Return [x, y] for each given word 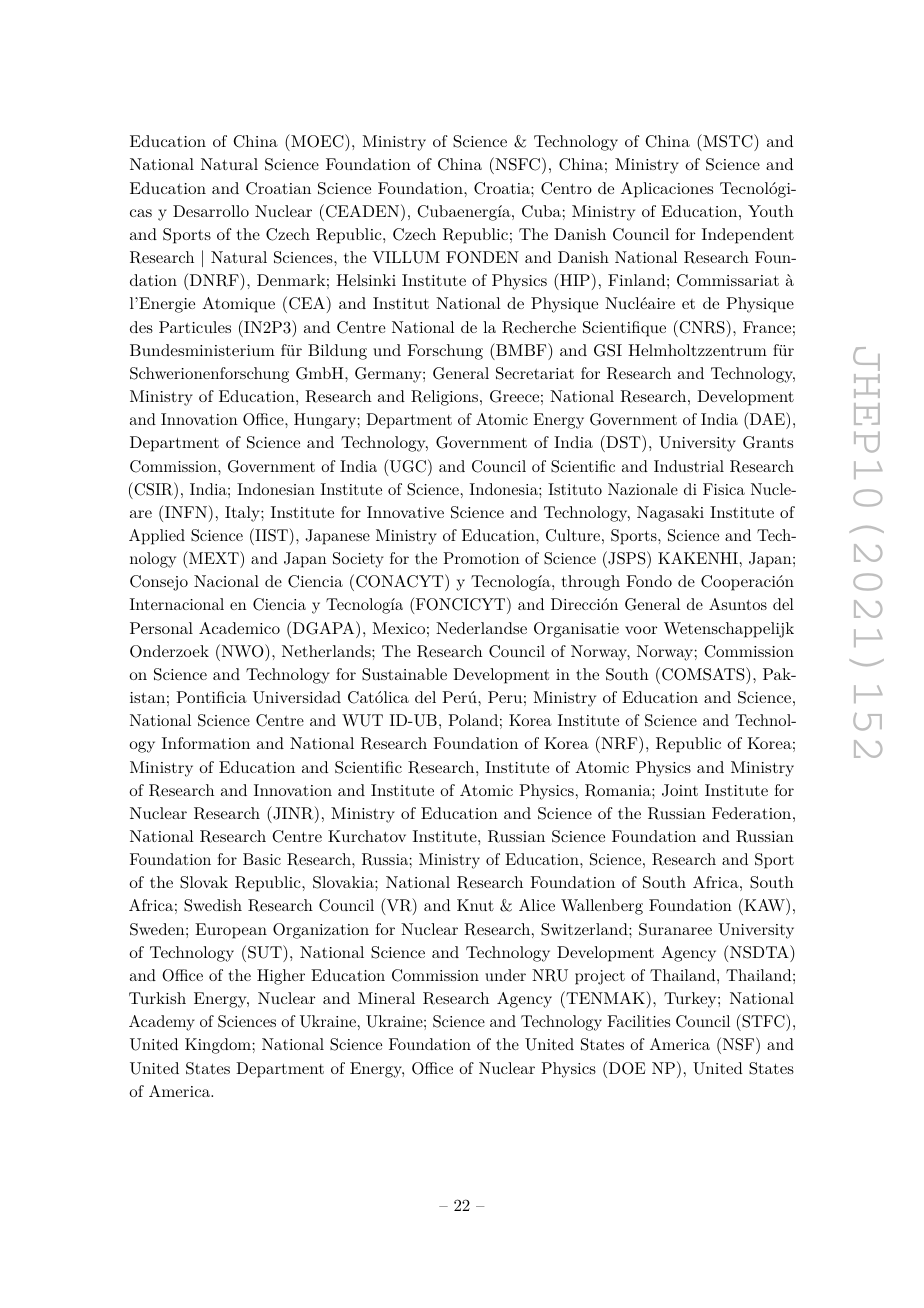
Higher [281, 977]
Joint [680, 790]
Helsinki [366, 280]
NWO [242, 651]
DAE [767, 418]
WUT [362, 720]
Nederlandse [481, 628]
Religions [446, 398]
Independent [748, 236]
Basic [262, 859]
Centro [566, 188]
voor [641, 630]
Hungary [326, 421]
